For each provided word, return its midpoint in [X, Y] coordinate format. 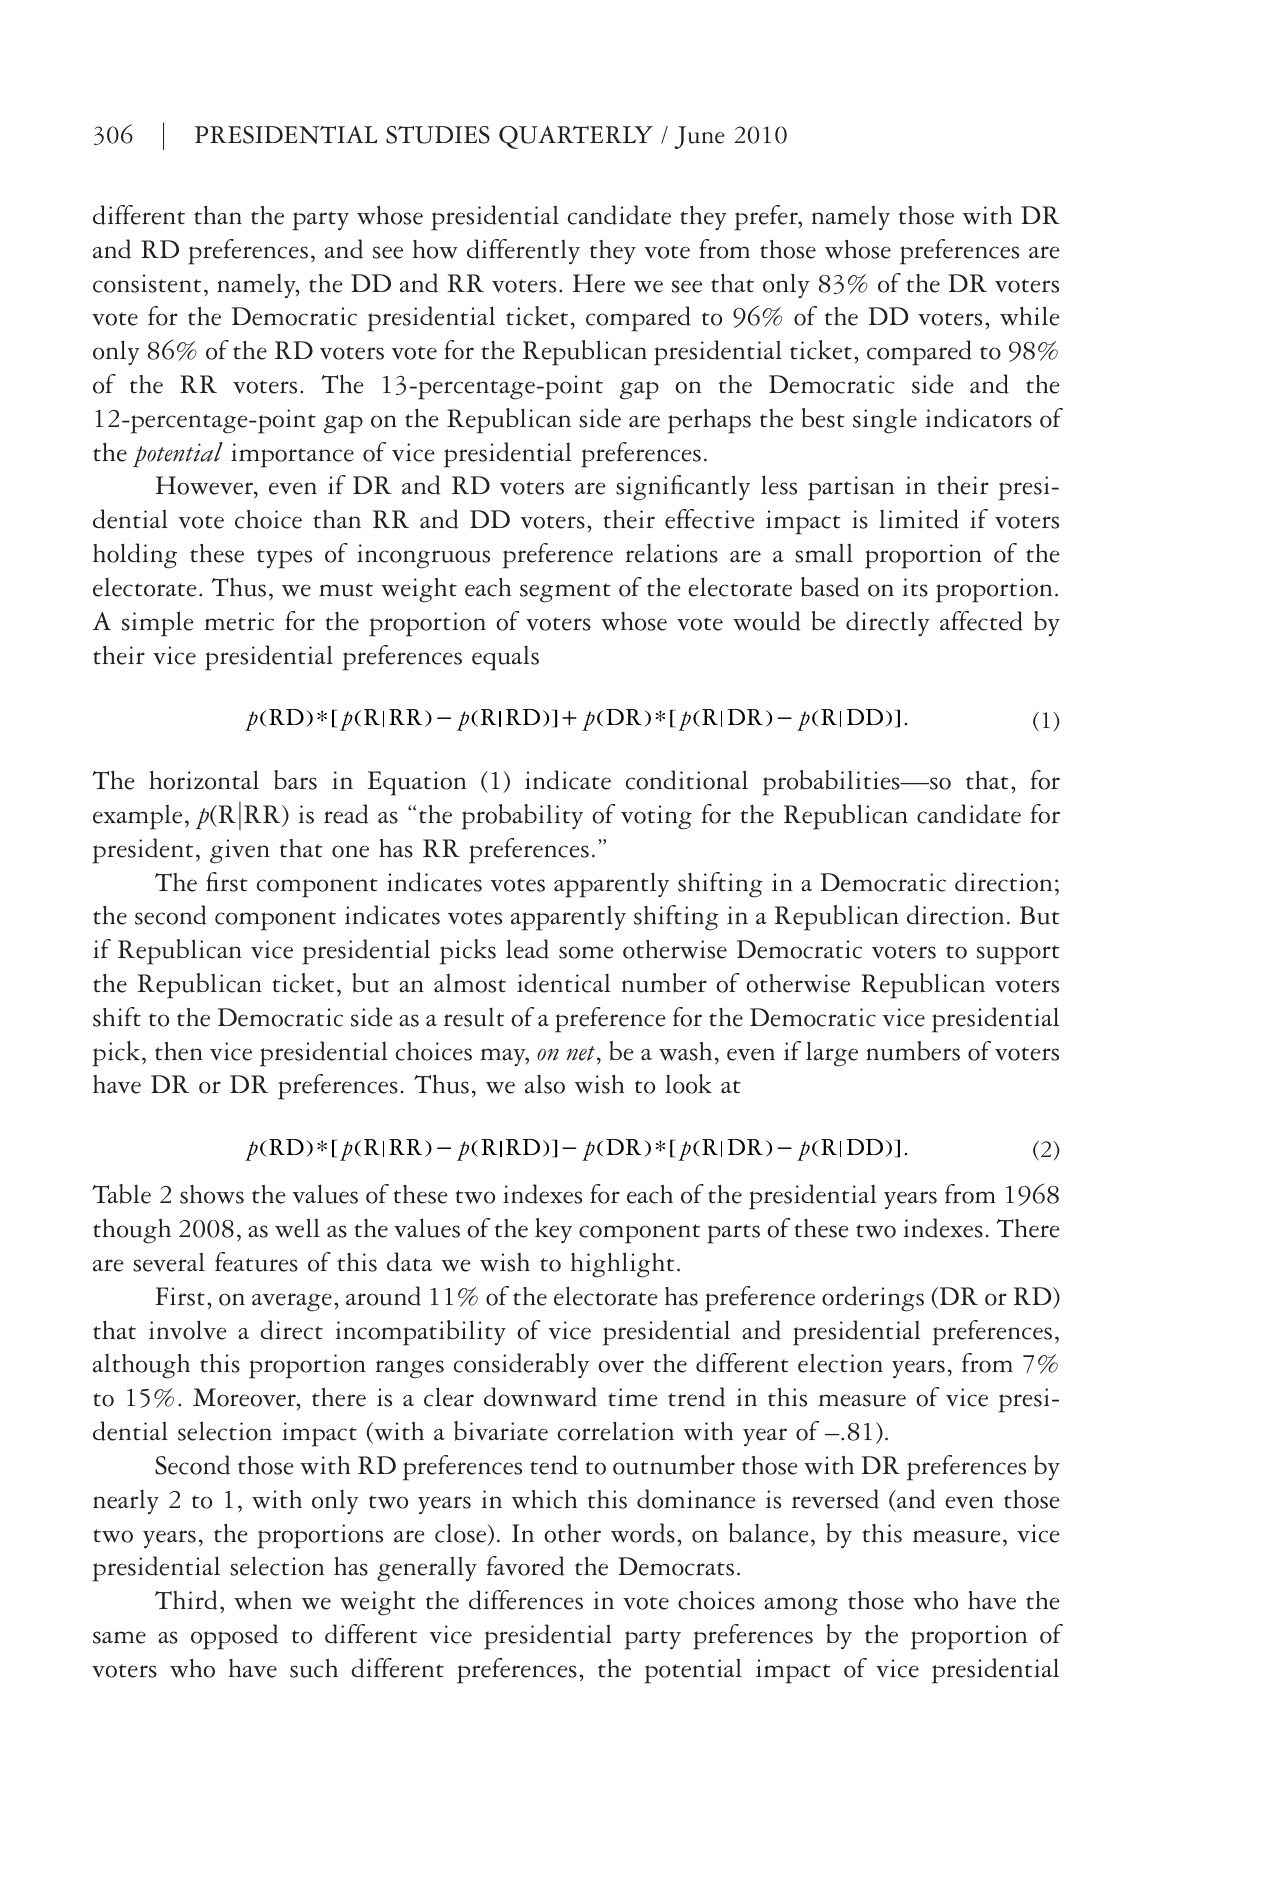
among [801, 1606]
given [240, 851]
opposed [234, 1637]
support [1018, 955]
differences [526, 1600]
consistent [147, 283]
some [586, 952]
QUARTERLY [576, 137]
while [1030, 316]
